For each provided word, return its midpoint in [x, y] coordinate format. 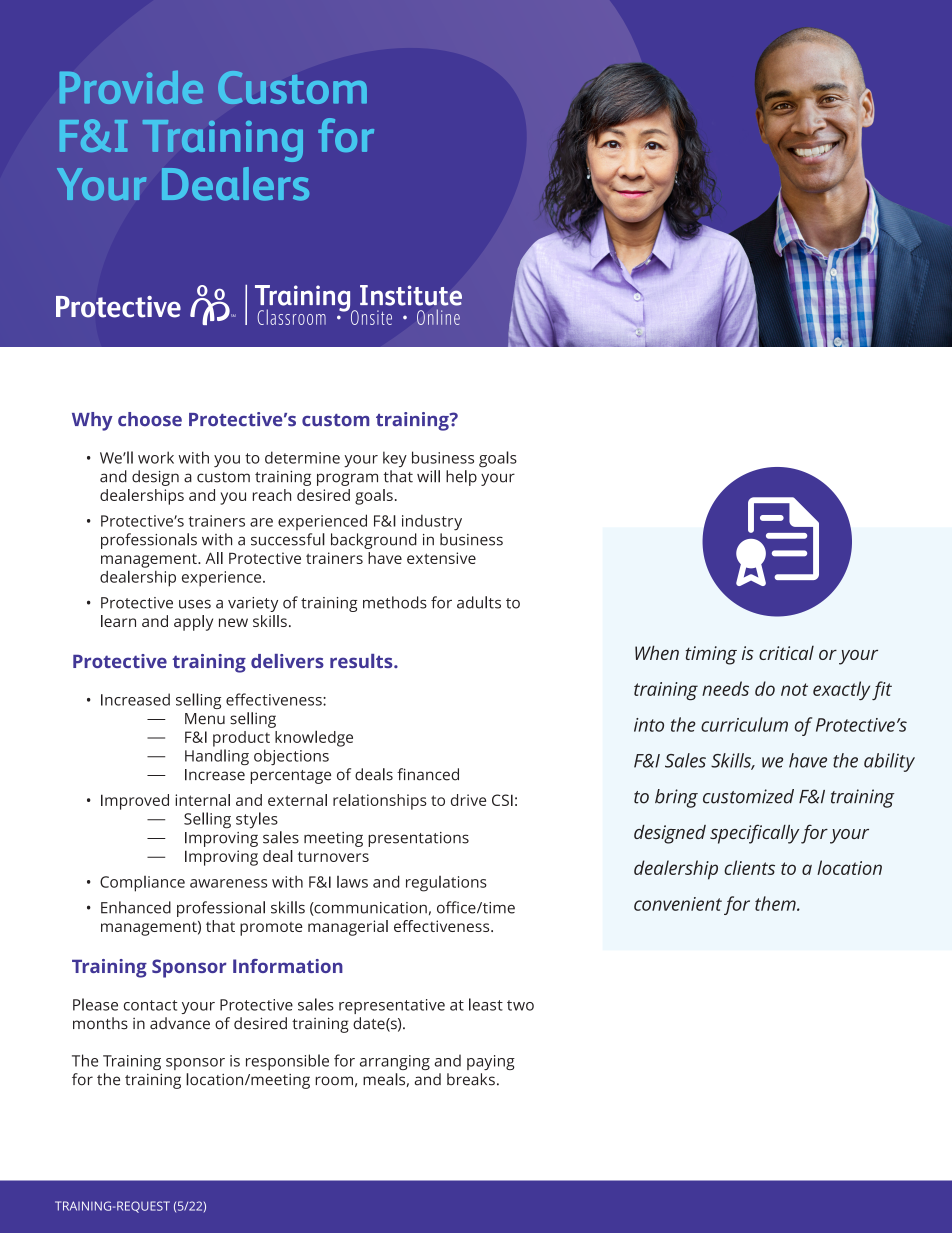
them [776, 903]
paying [491, 1062]
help [461, 478]
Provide [131, 87]
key [395, 459]
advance [180, 1023]
